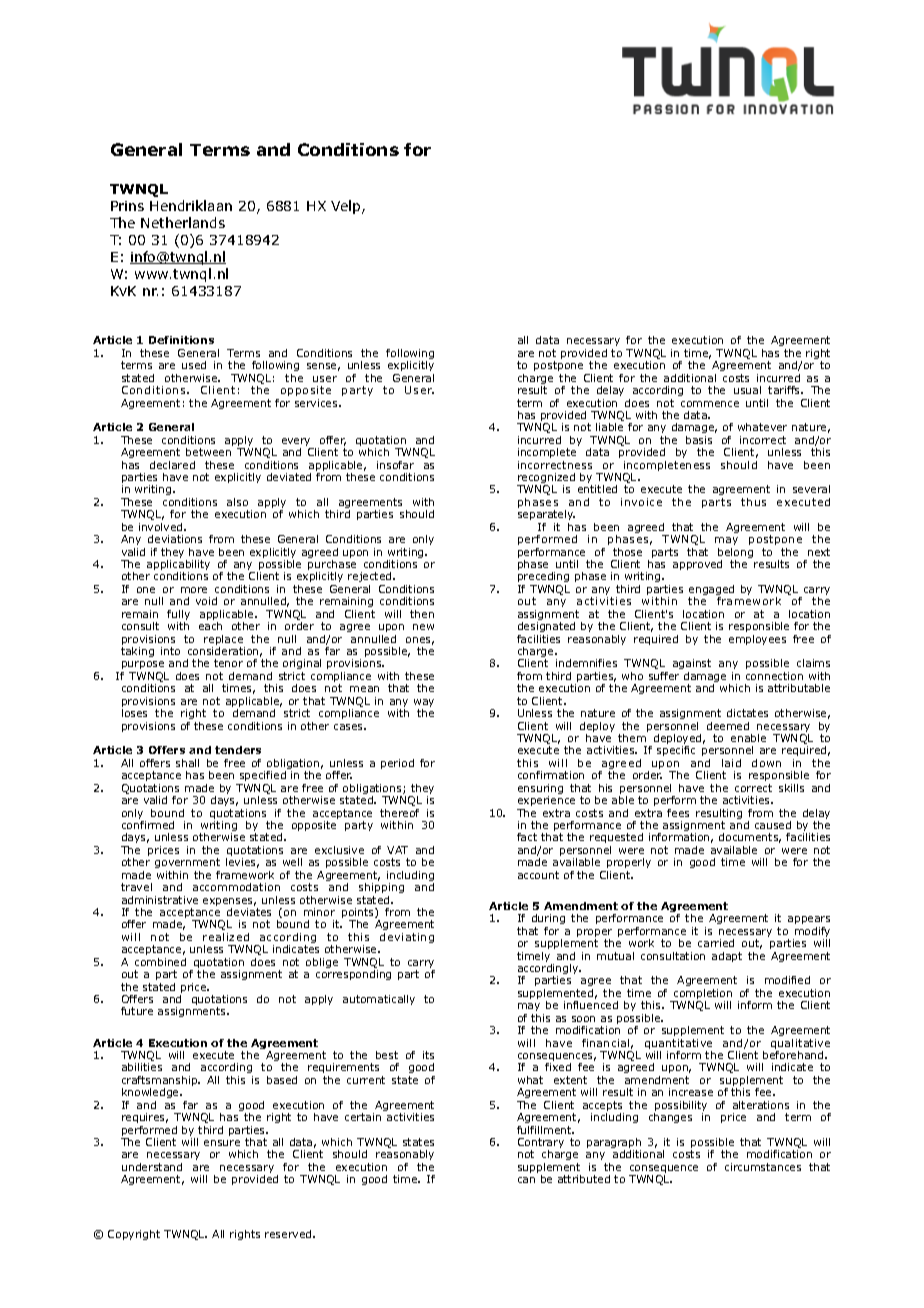  What do you see at coordinates (763, 1167) in the screenshot?
I see `circumstances` at bounding box center [763, 1167].
